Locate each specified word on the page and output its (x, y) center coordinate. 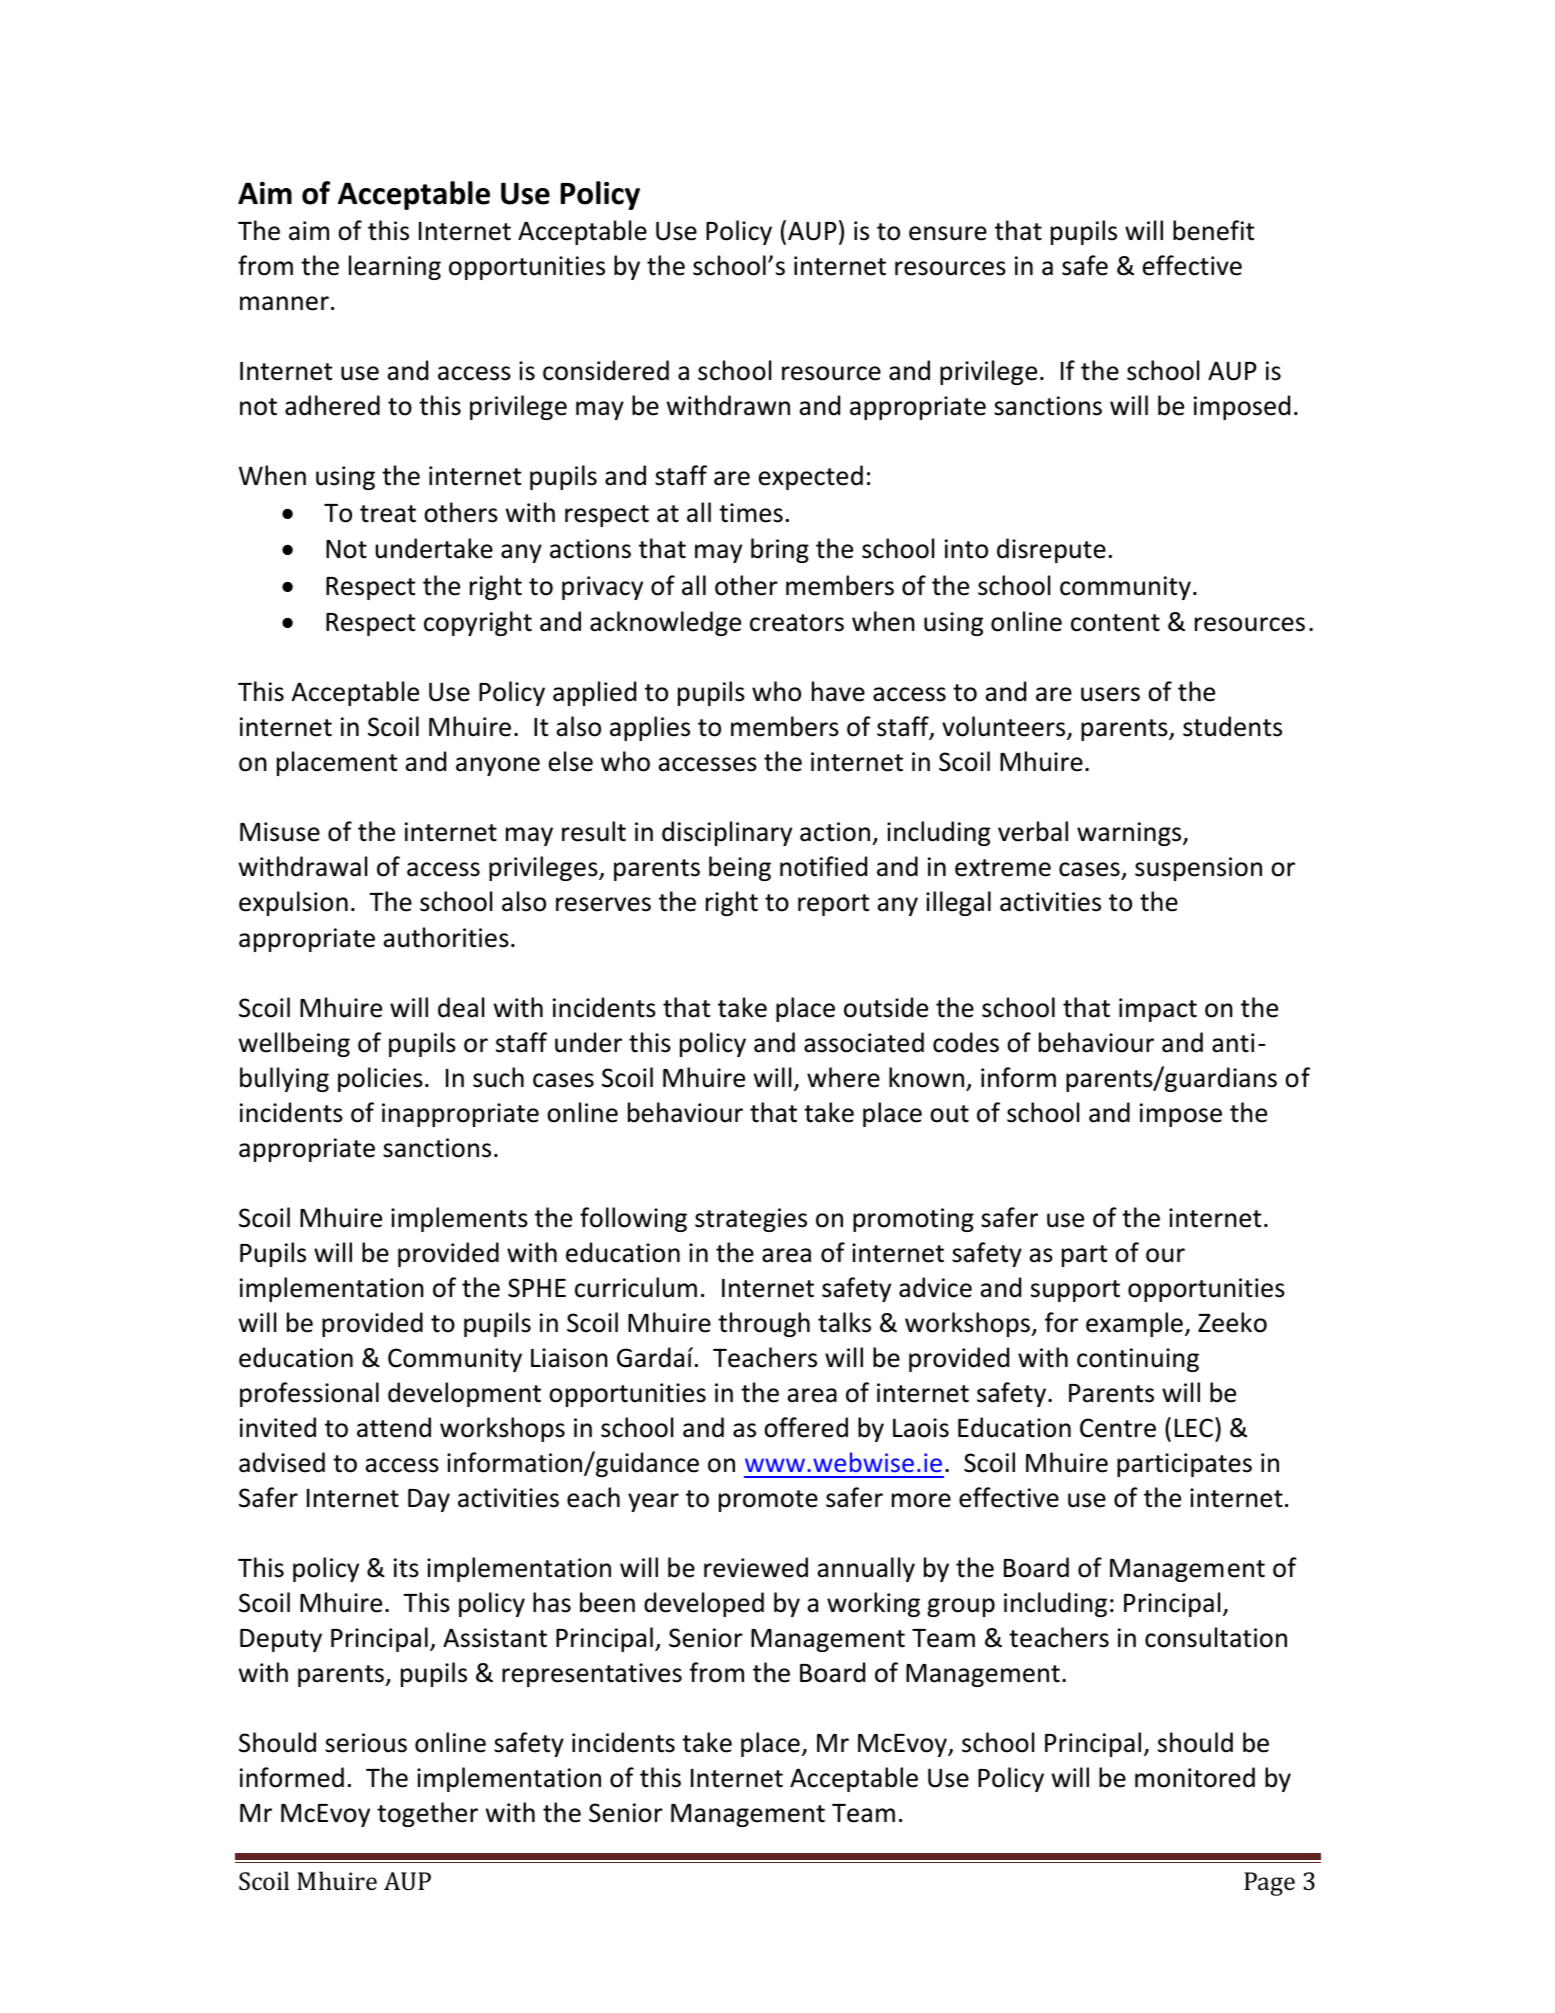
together (427, 1814)
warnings (1130, 834)
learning (395, 267)
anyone (498, 766)
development (464, 1394)
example (1134, 1324)
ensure (948, 233)
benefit (1213, 230)
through (764, 1324)
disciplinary (727, 833)
